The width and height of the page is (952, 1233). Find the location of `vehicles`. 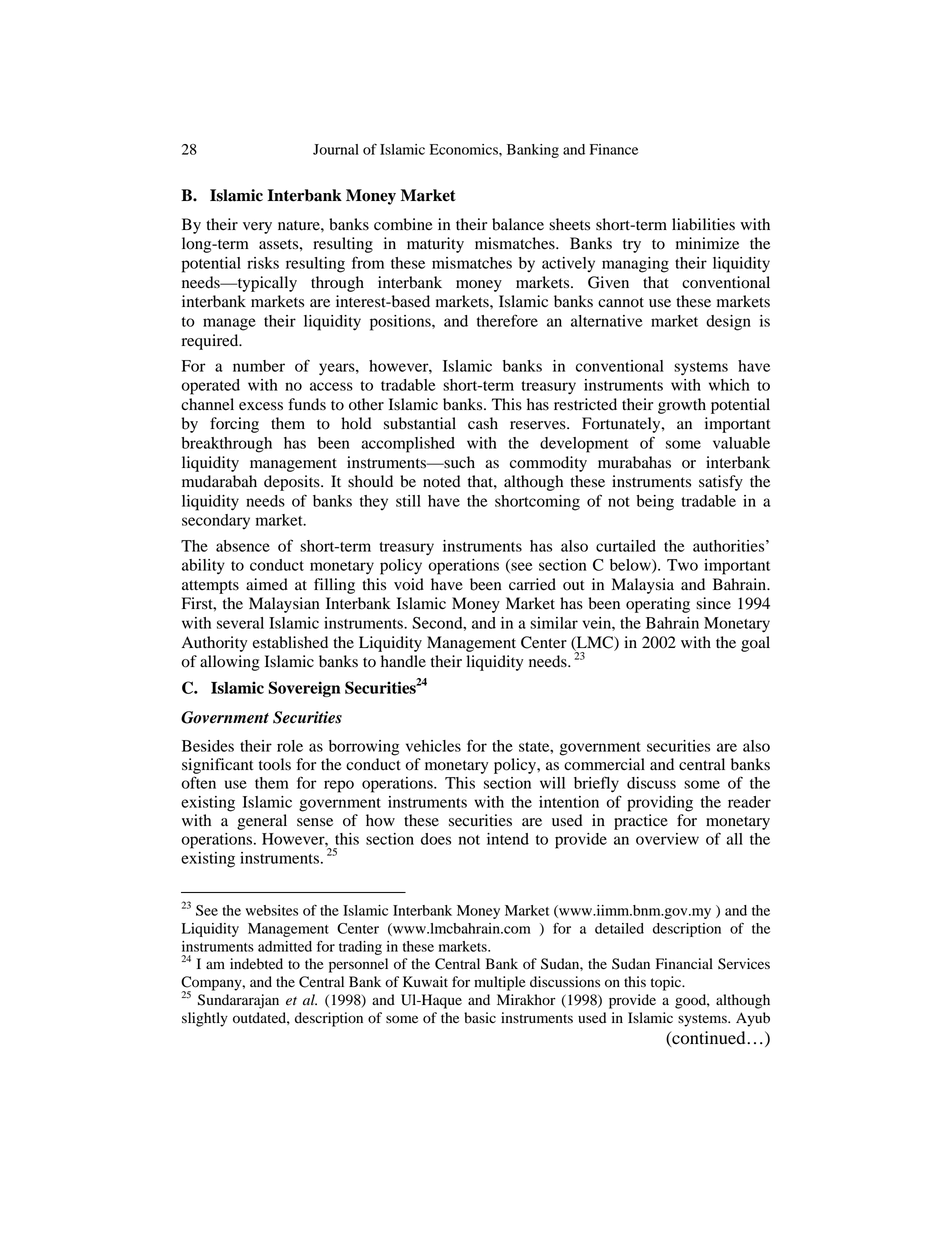

vehicles is located at coordinates (433, 746).
